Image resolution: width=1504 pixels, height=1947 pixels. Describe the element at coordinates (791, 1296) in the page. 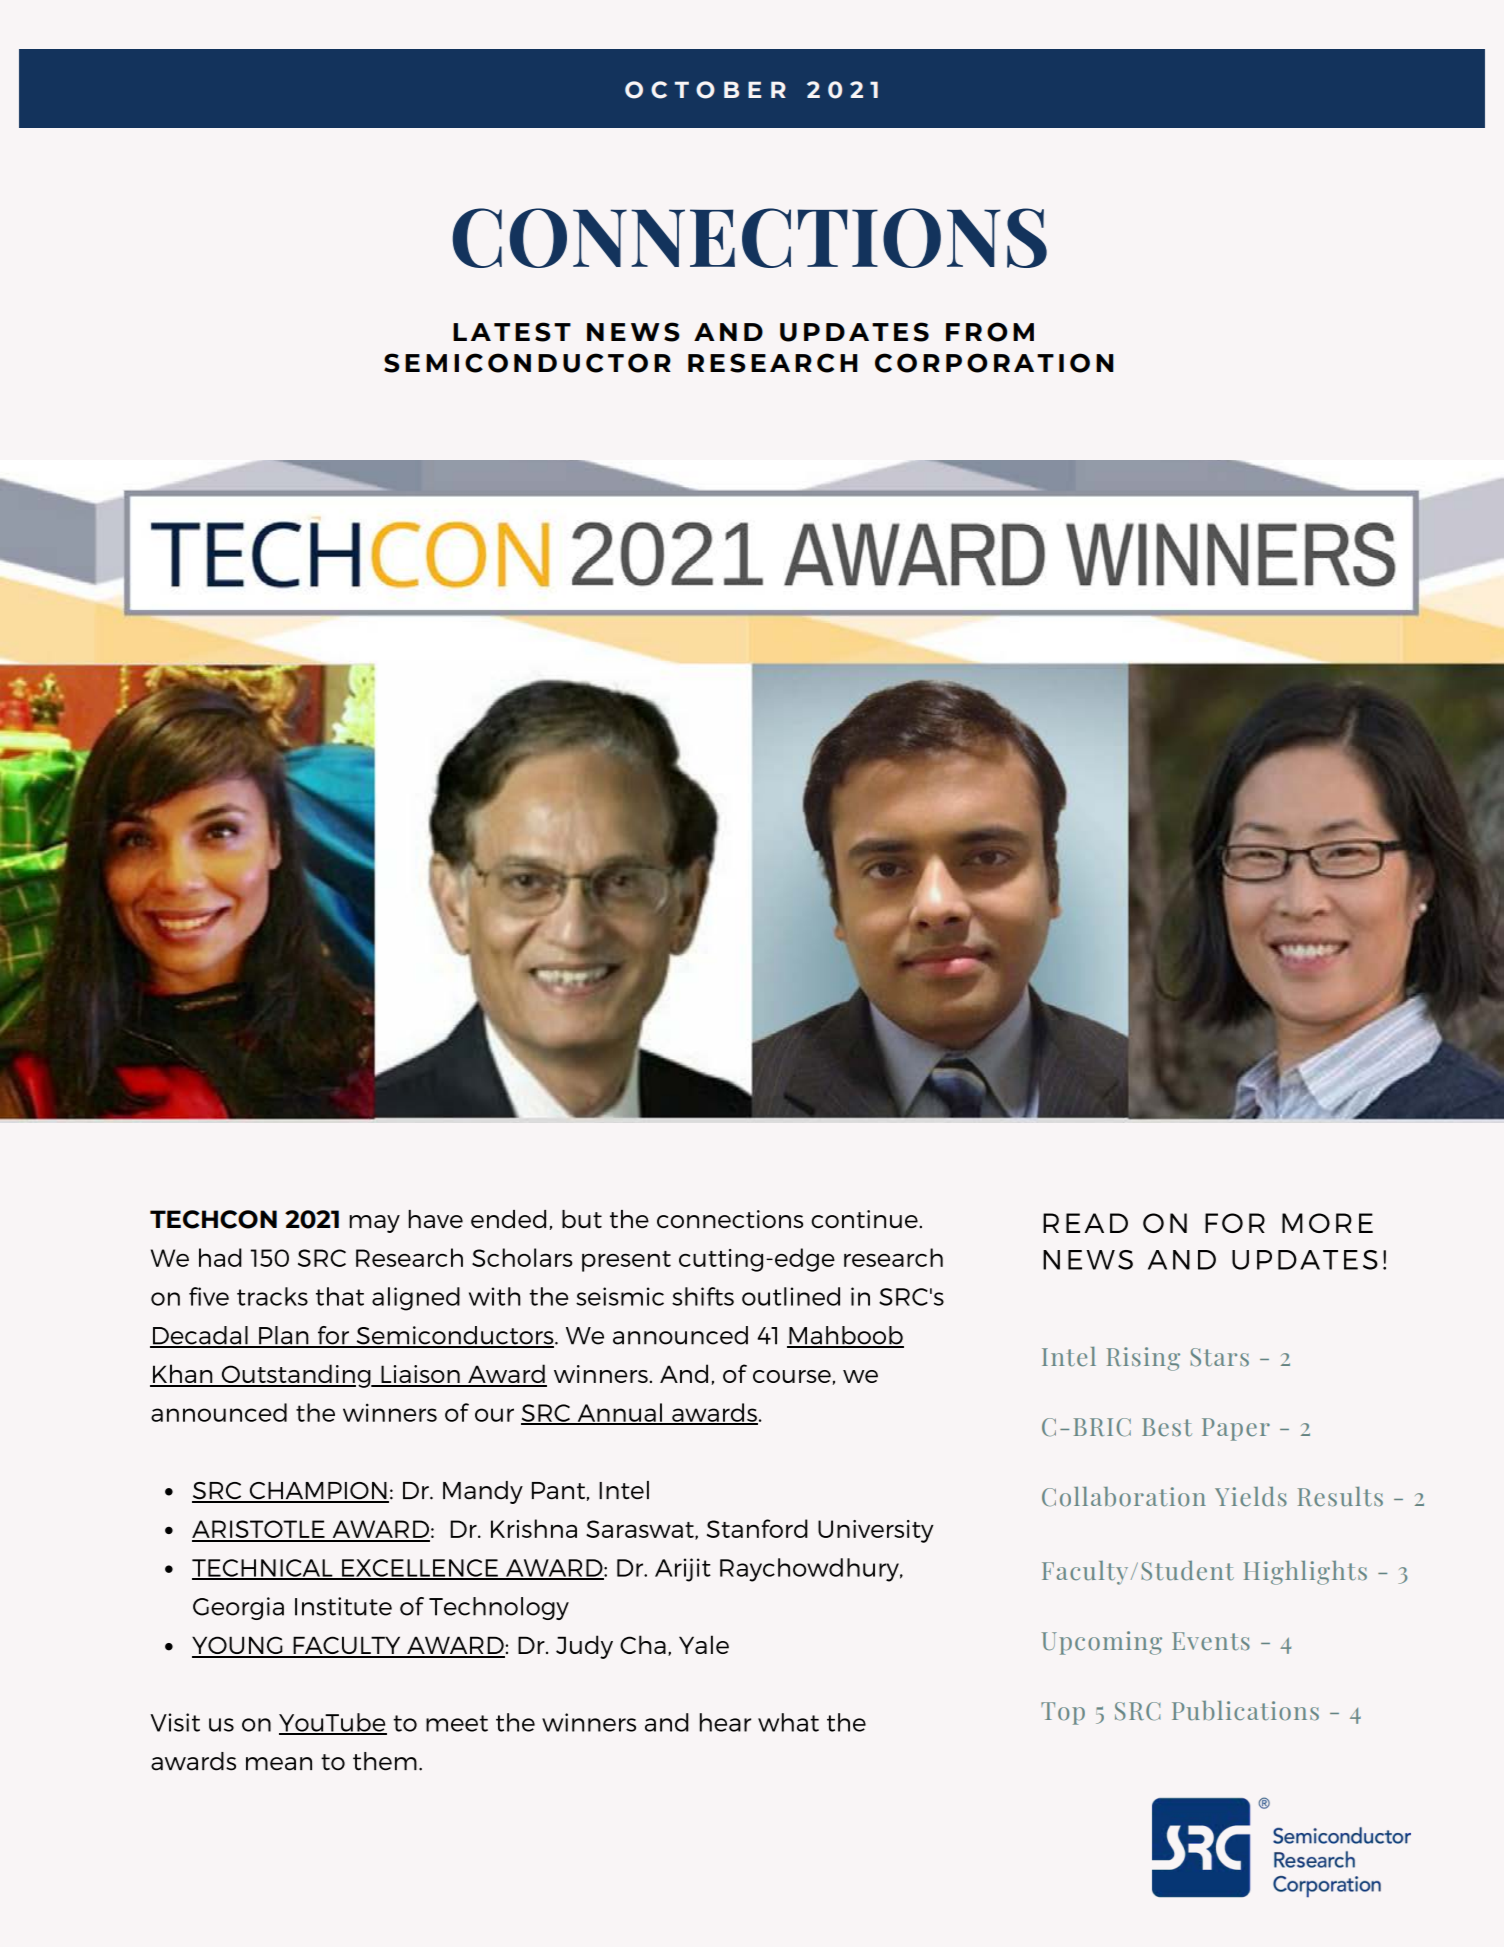

I see `outlined` at that location.
